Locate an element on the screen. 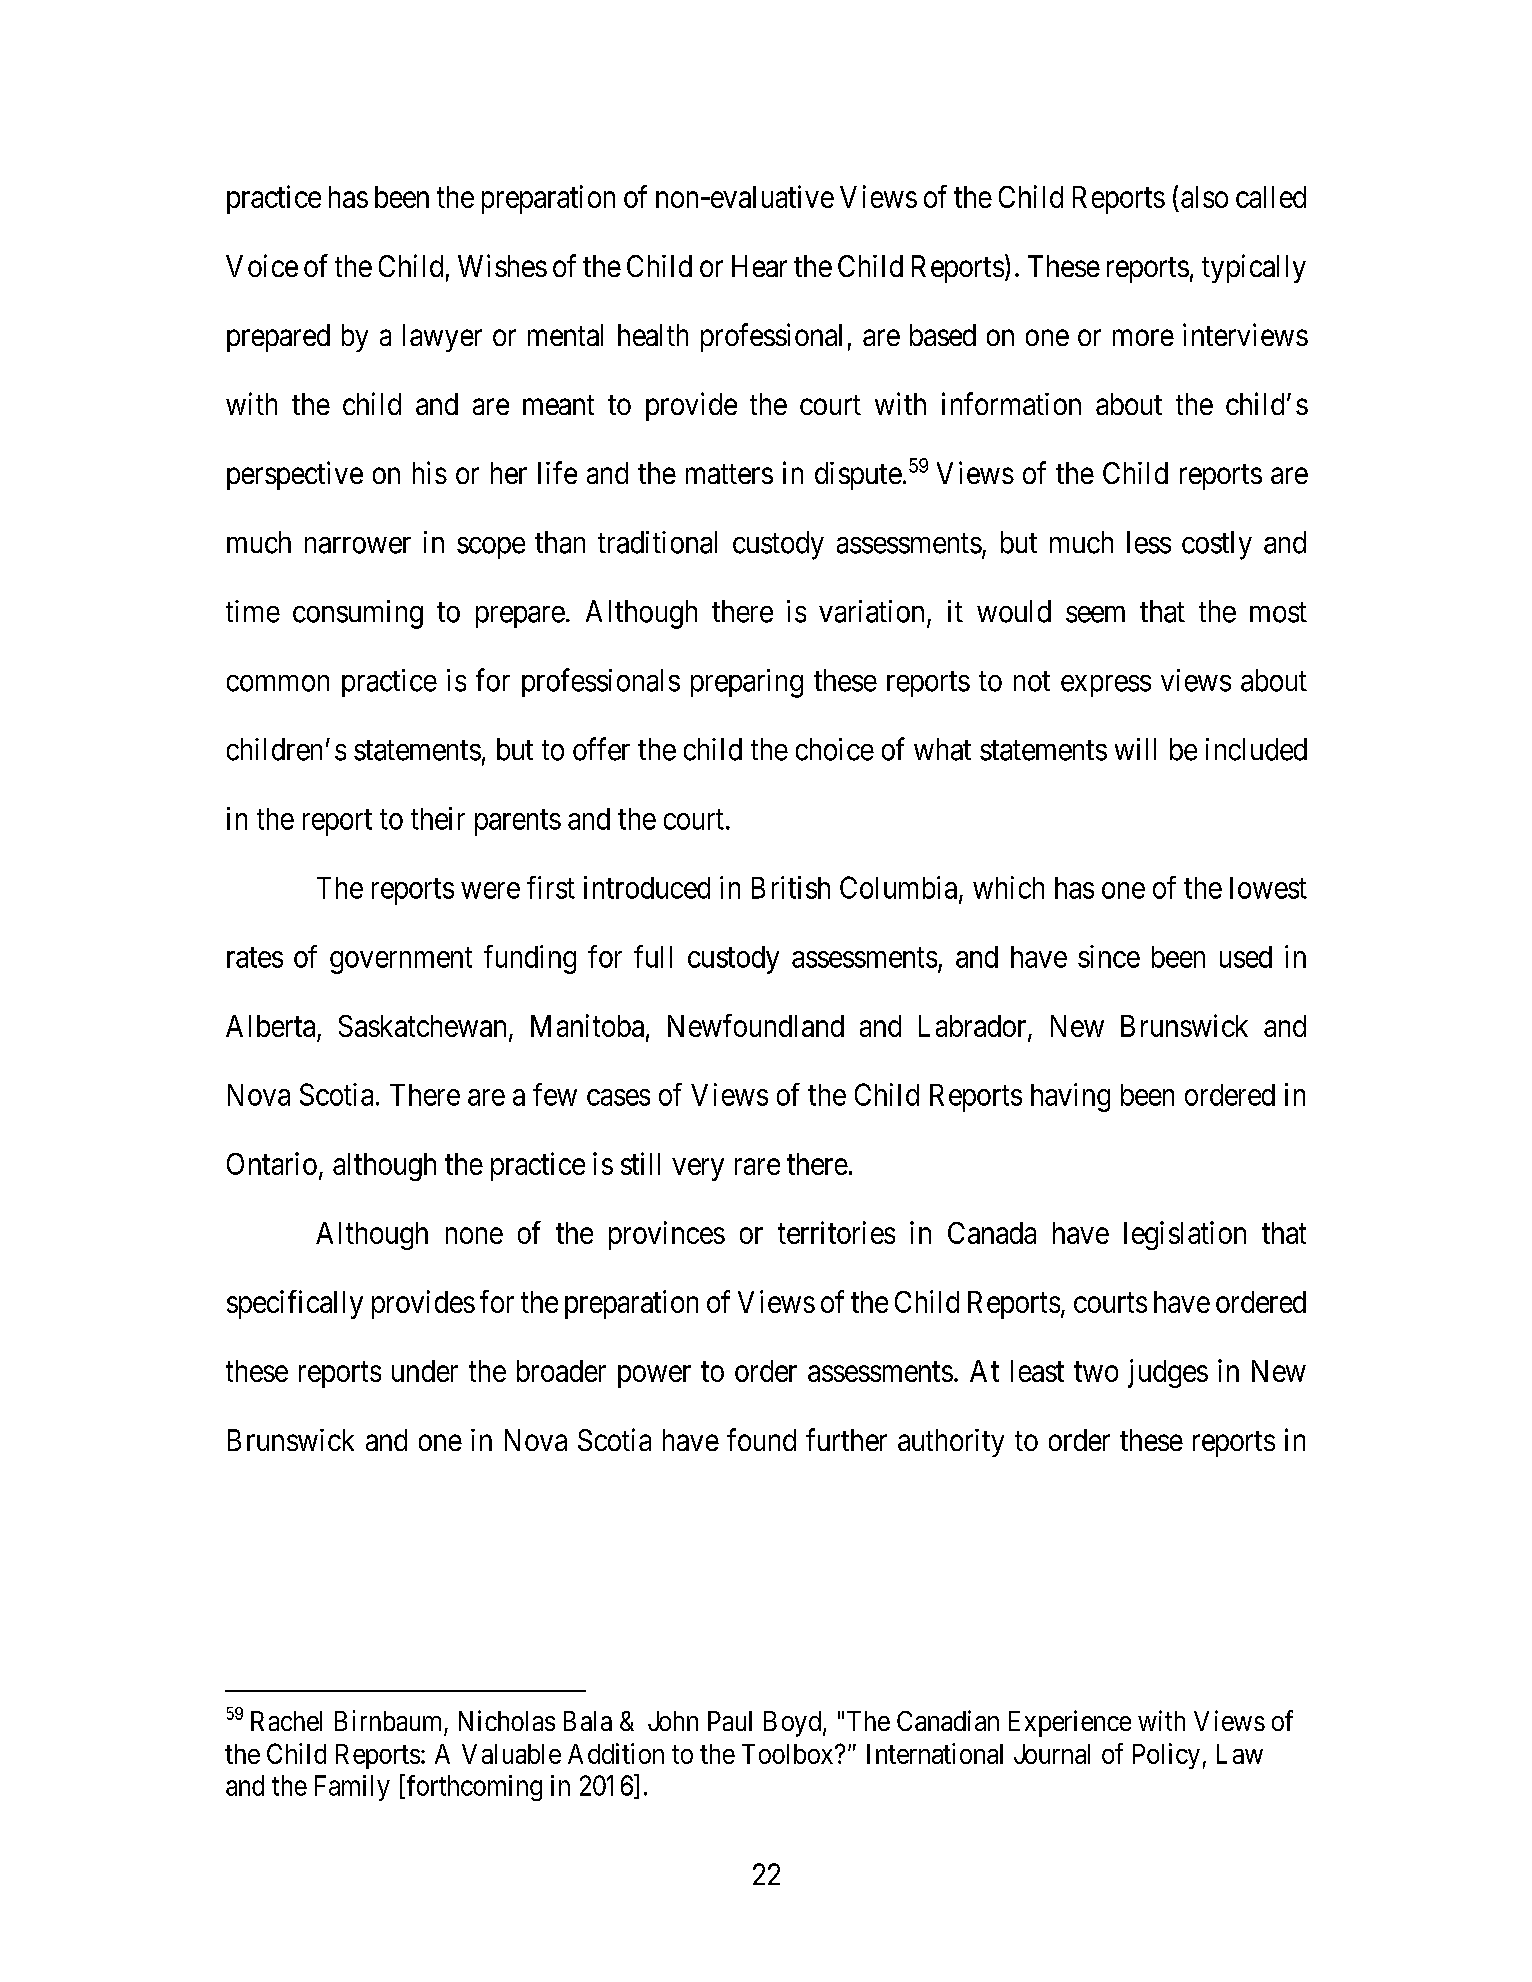  preparing is located at coordinates (747, 683).
